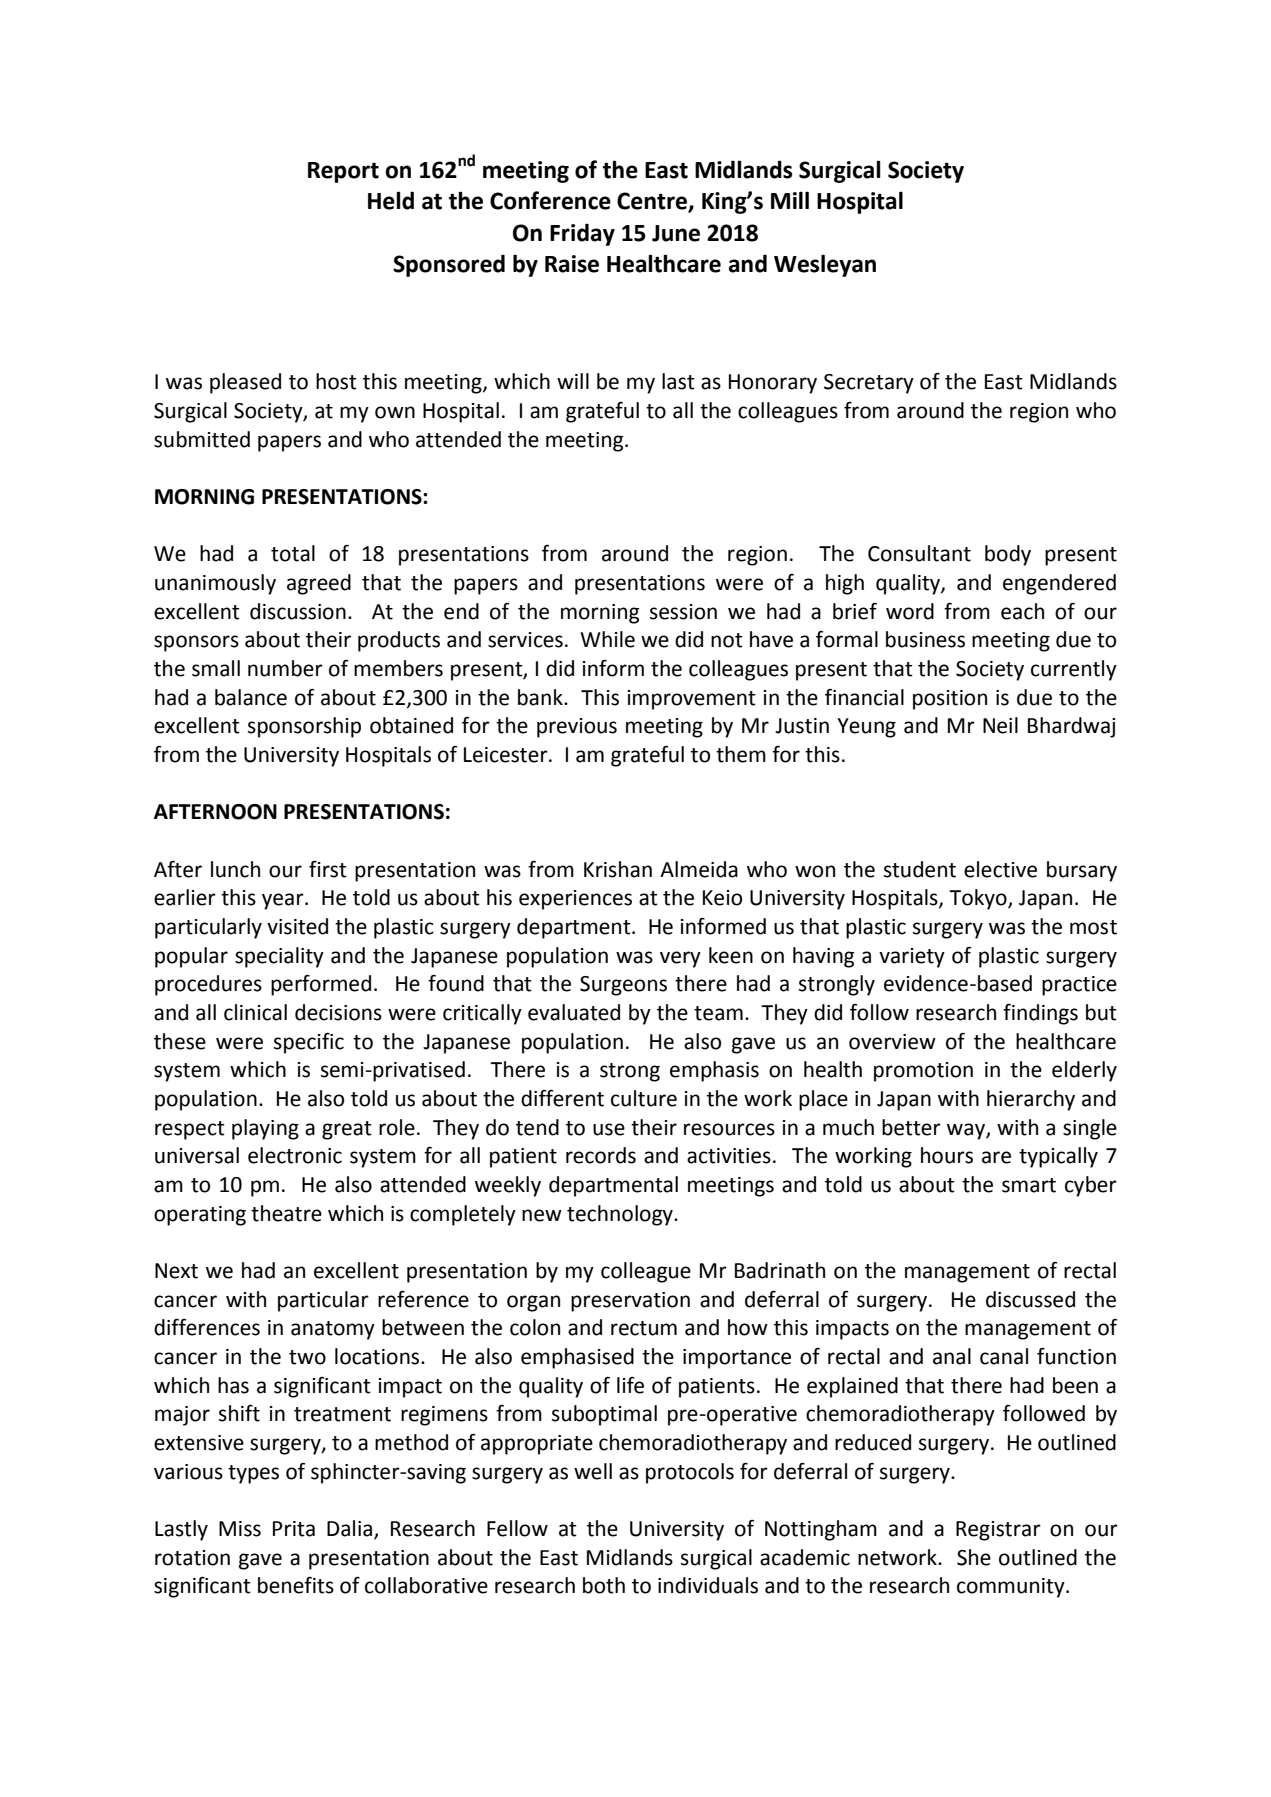  I want to click on Miss, so click(240, 1529).
